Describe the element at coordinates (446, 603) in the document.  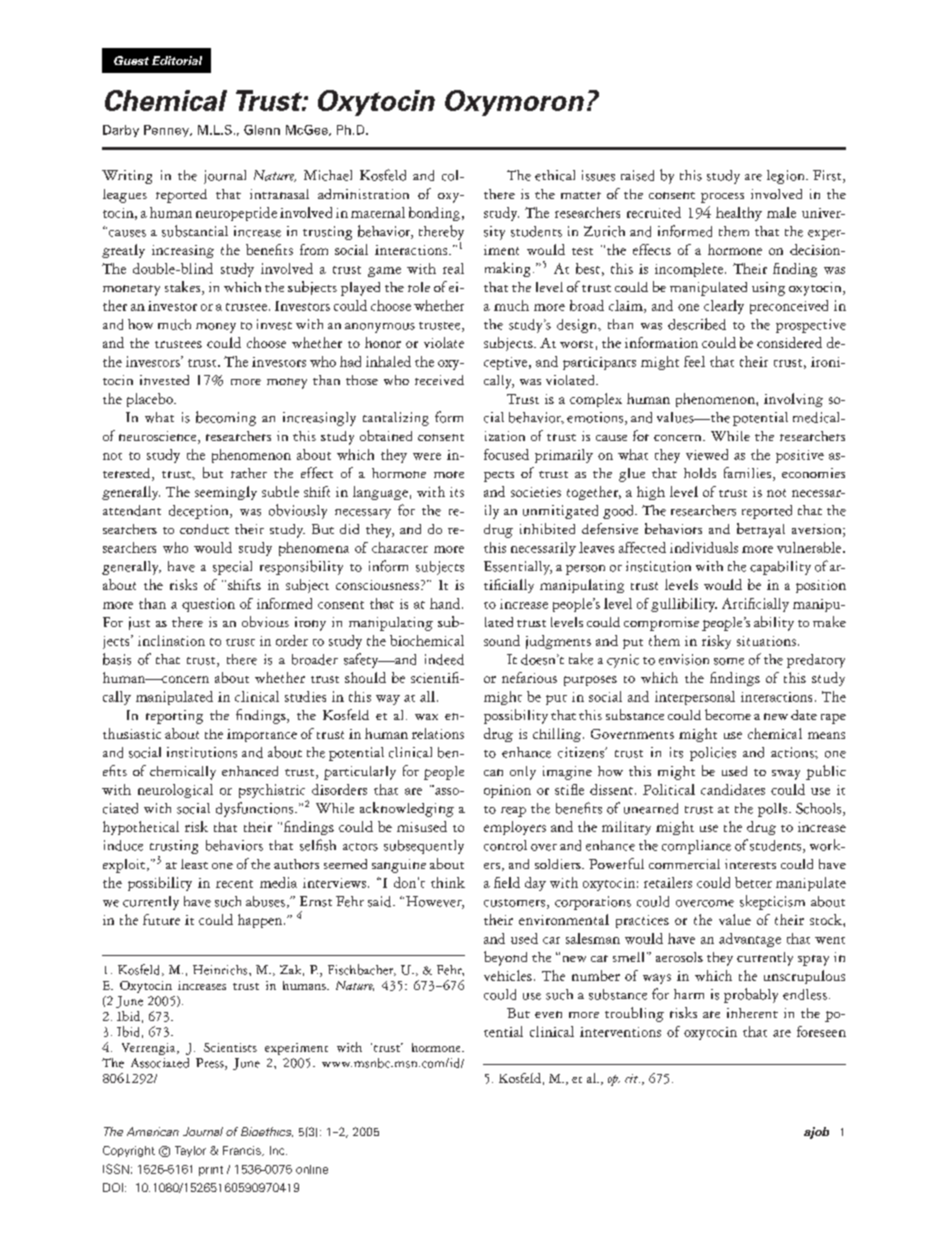
I see `hand` at that location.
